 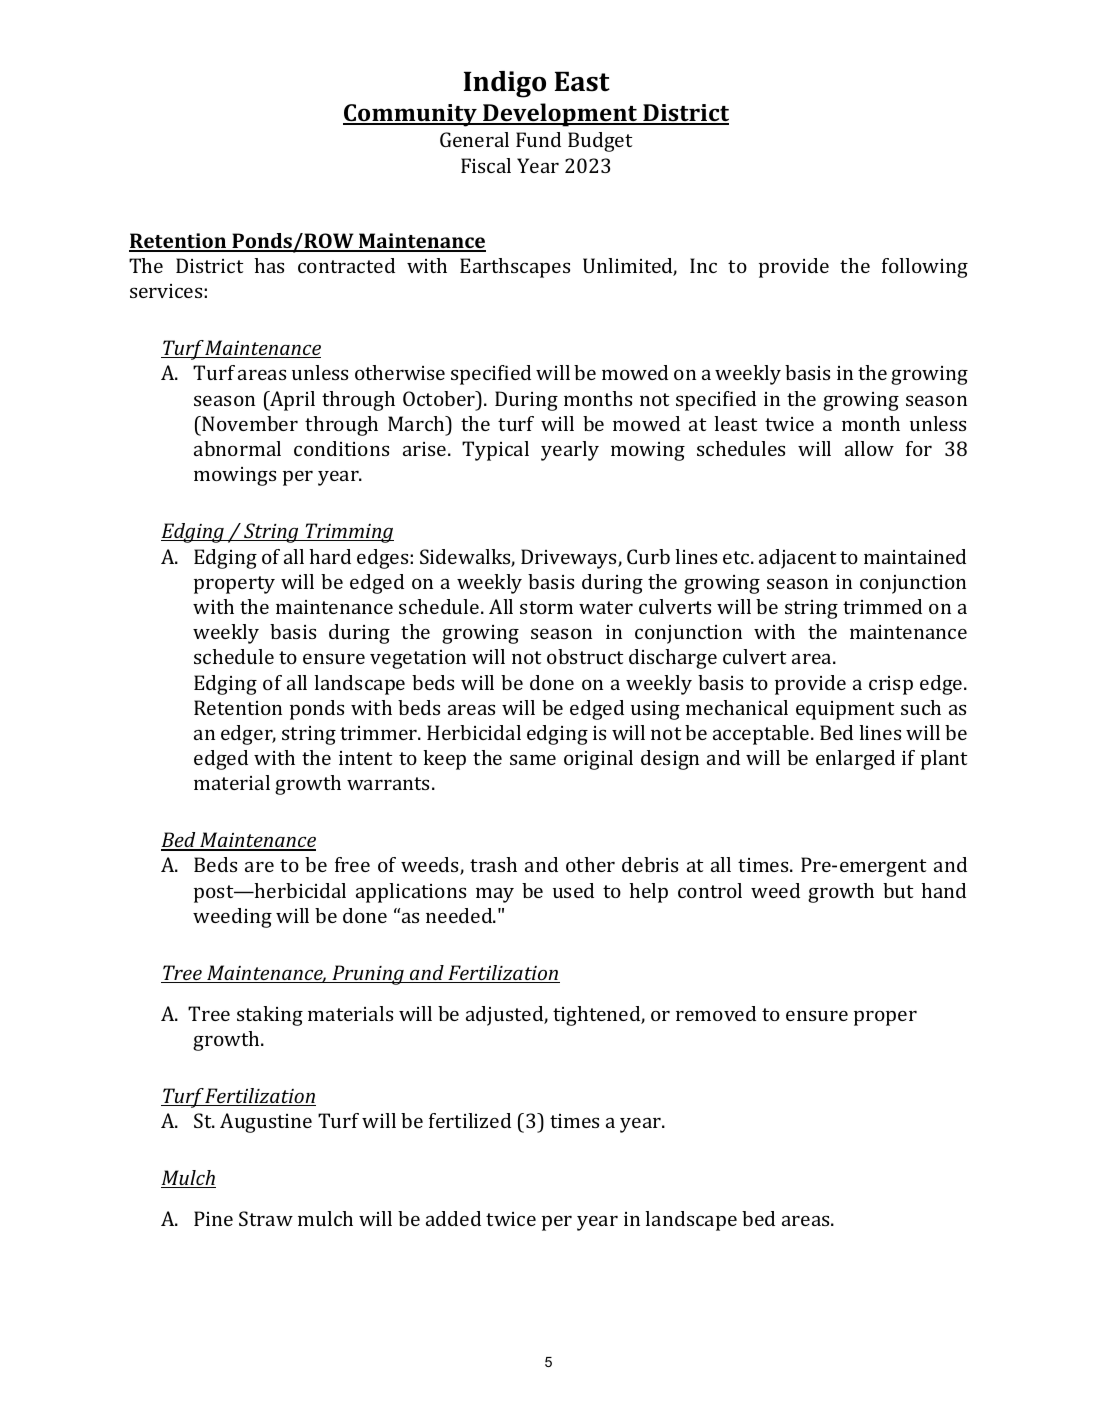 What do you see at coordinates (898, 890) in the document?
I see `but` at bounding box center [898, 890].
